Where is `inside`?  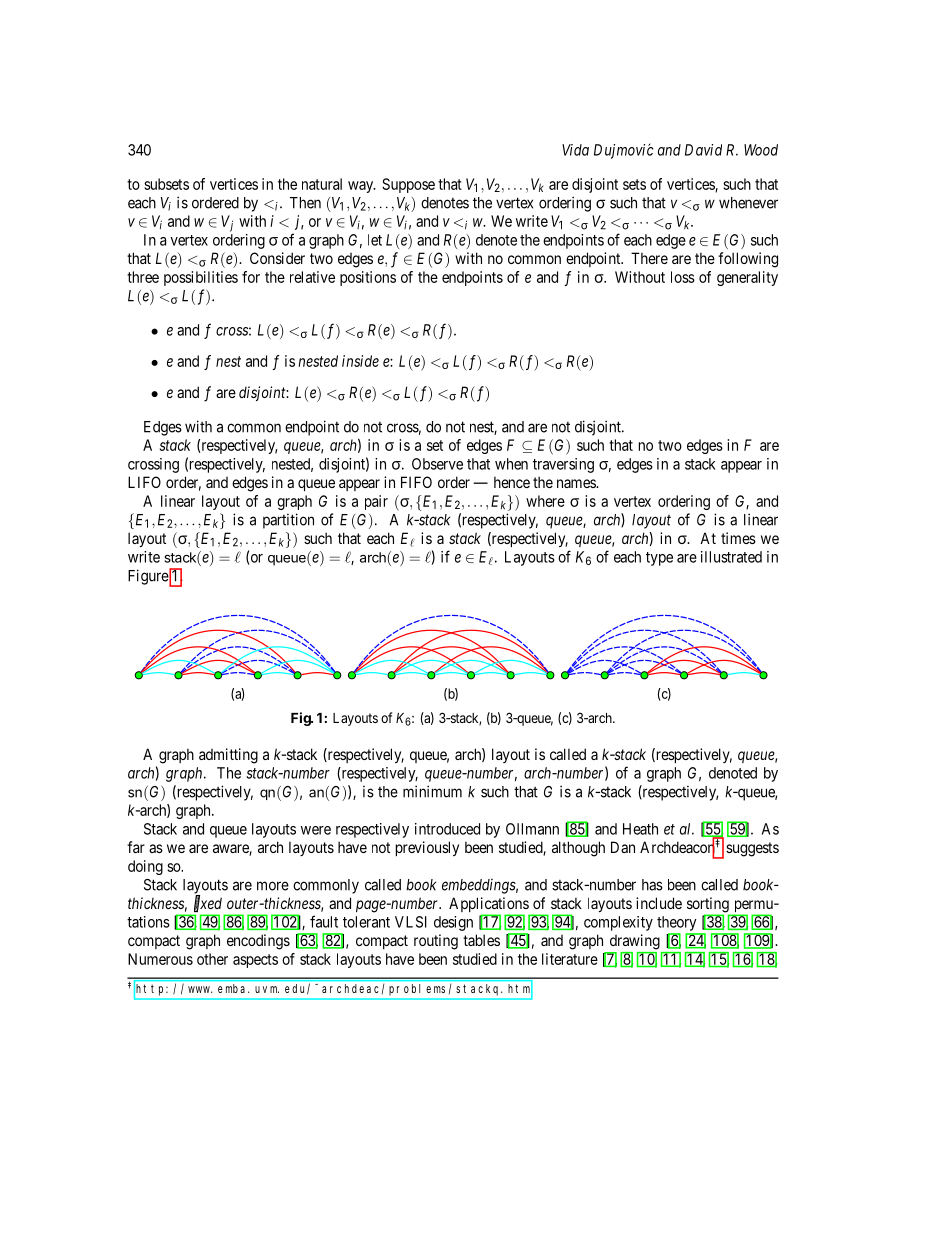 inside is located at coordinates (360, 361).
